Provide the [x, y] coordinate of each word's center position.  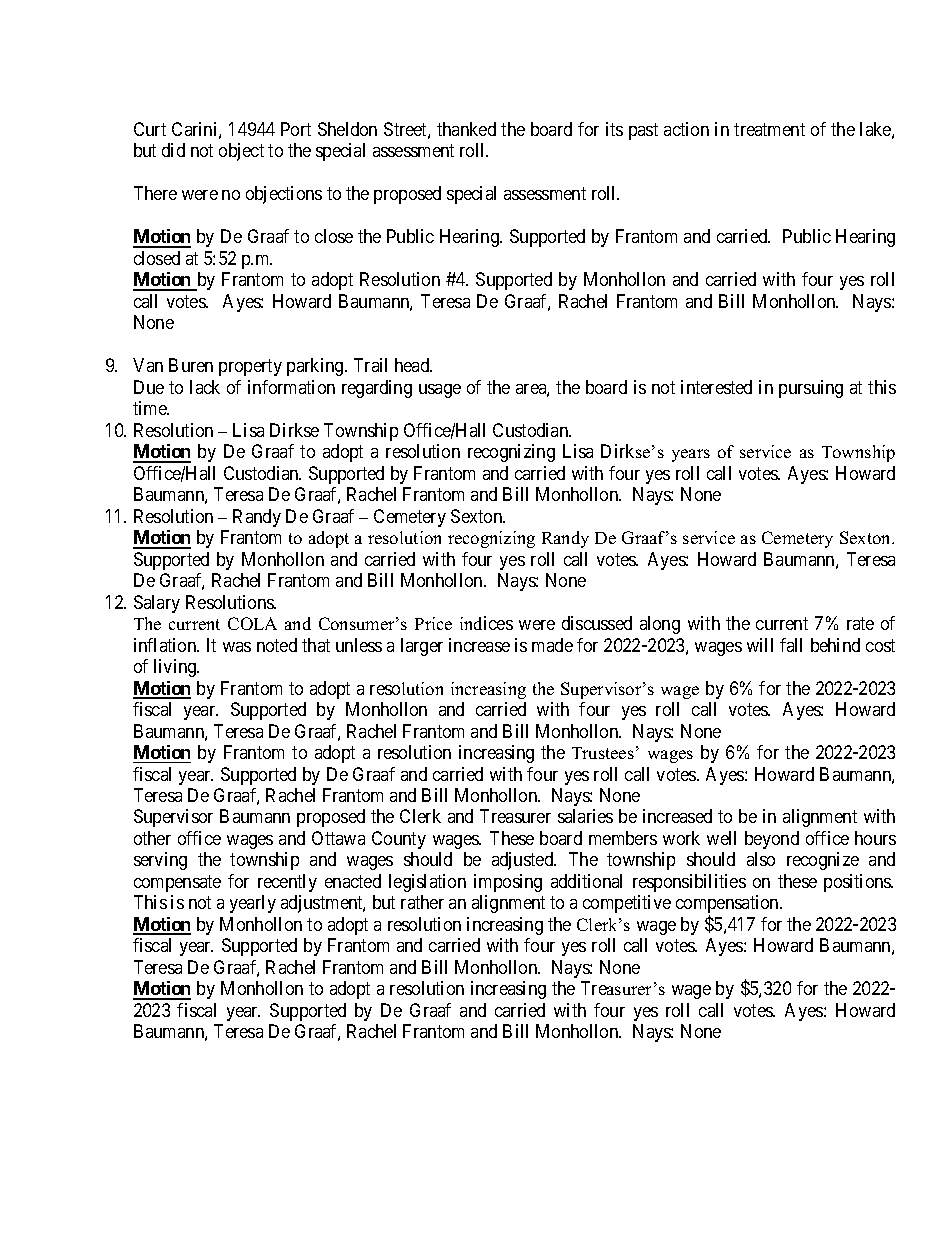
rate [860, 623]
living [176, 668]
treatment [769, 129]
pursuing [811, 389]
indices [486, 623]
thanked [466, 129]
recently [287, 883]
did [173, 150]
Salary [157, 604]
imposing [508, 883]
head [413, 365]
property [250, 367]
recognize [823, 861]
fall [791, 645]
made [552, 645]
